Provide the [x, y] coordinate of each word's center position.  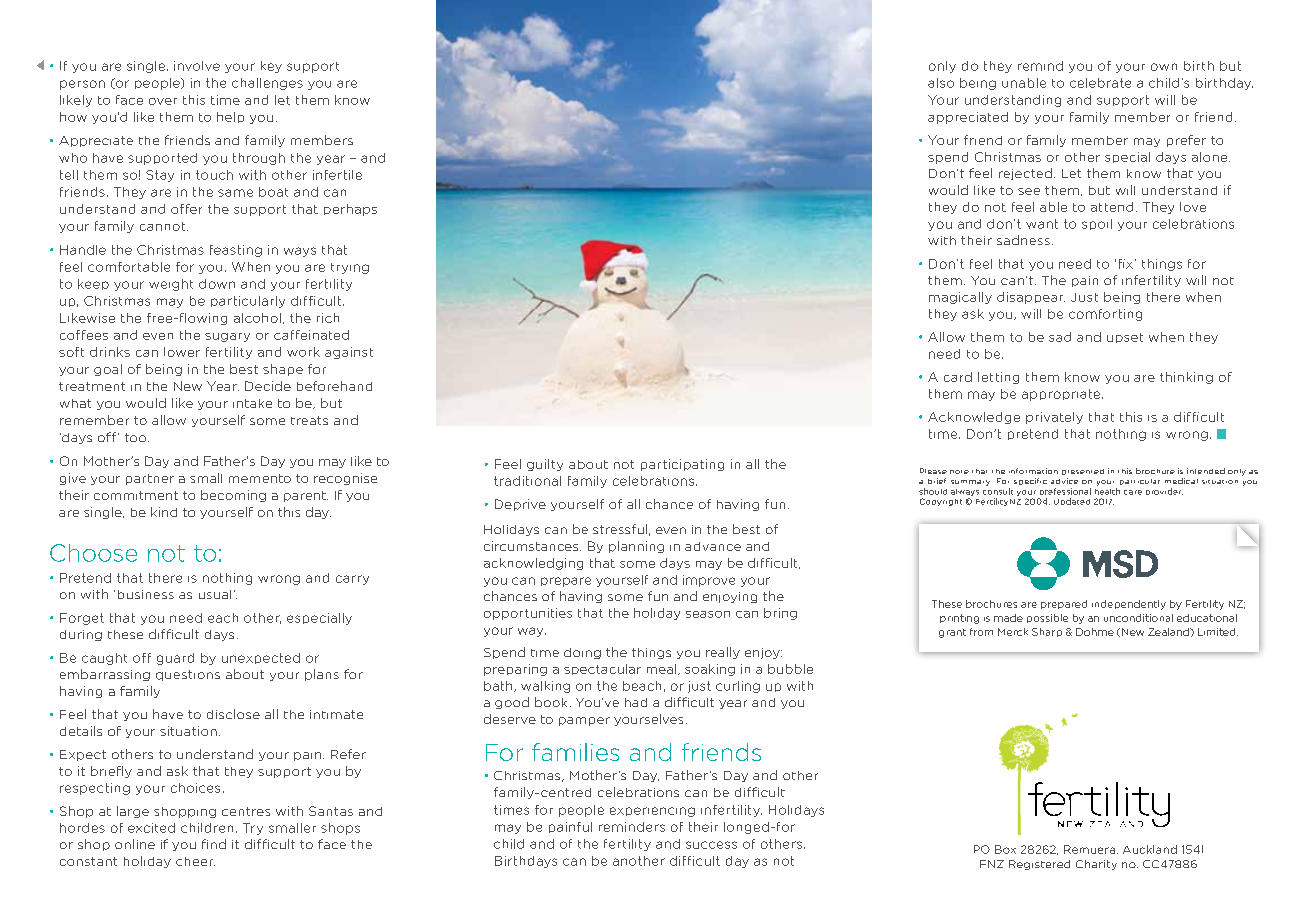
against [349, 353]
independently [1129, 605]
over [163, 101]
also [941, 83]
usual [215, 594]
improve [709, 581]
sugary [227, 337]
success [711, 845]
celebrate [1100, 83]
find [214, 844]
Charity [1096, 865]
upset [1125, 338]
